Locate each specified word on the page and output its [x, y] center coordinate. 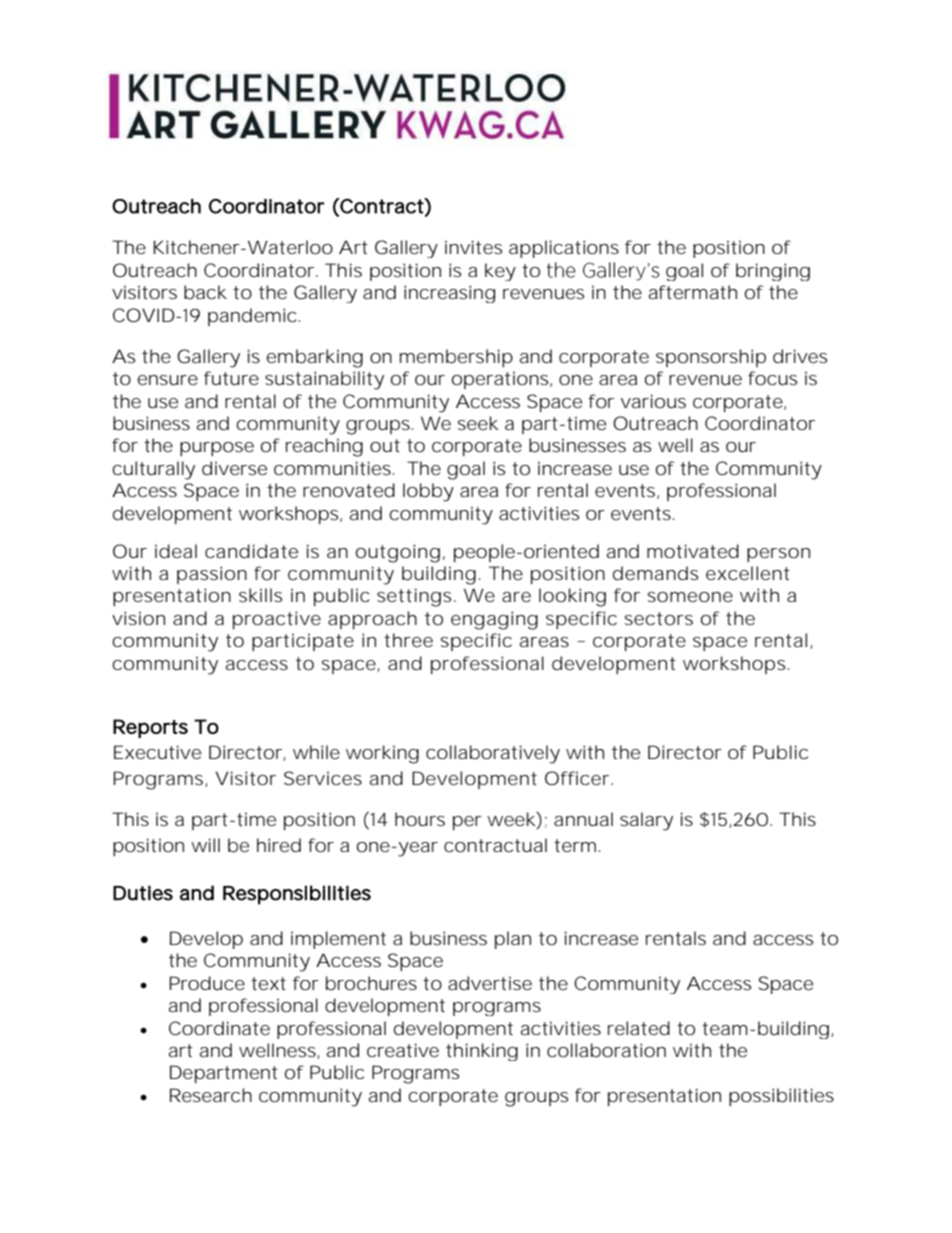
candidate [251, 551]
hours [420, 819]
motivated [693, 551]
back [205, 292]
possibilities [781, 1097]
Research [211, 1095]
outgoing [398, 553]
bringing [773, 272]
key [500, 272]
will [205, 845]
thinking [482, 1052]
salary [646, 821]
